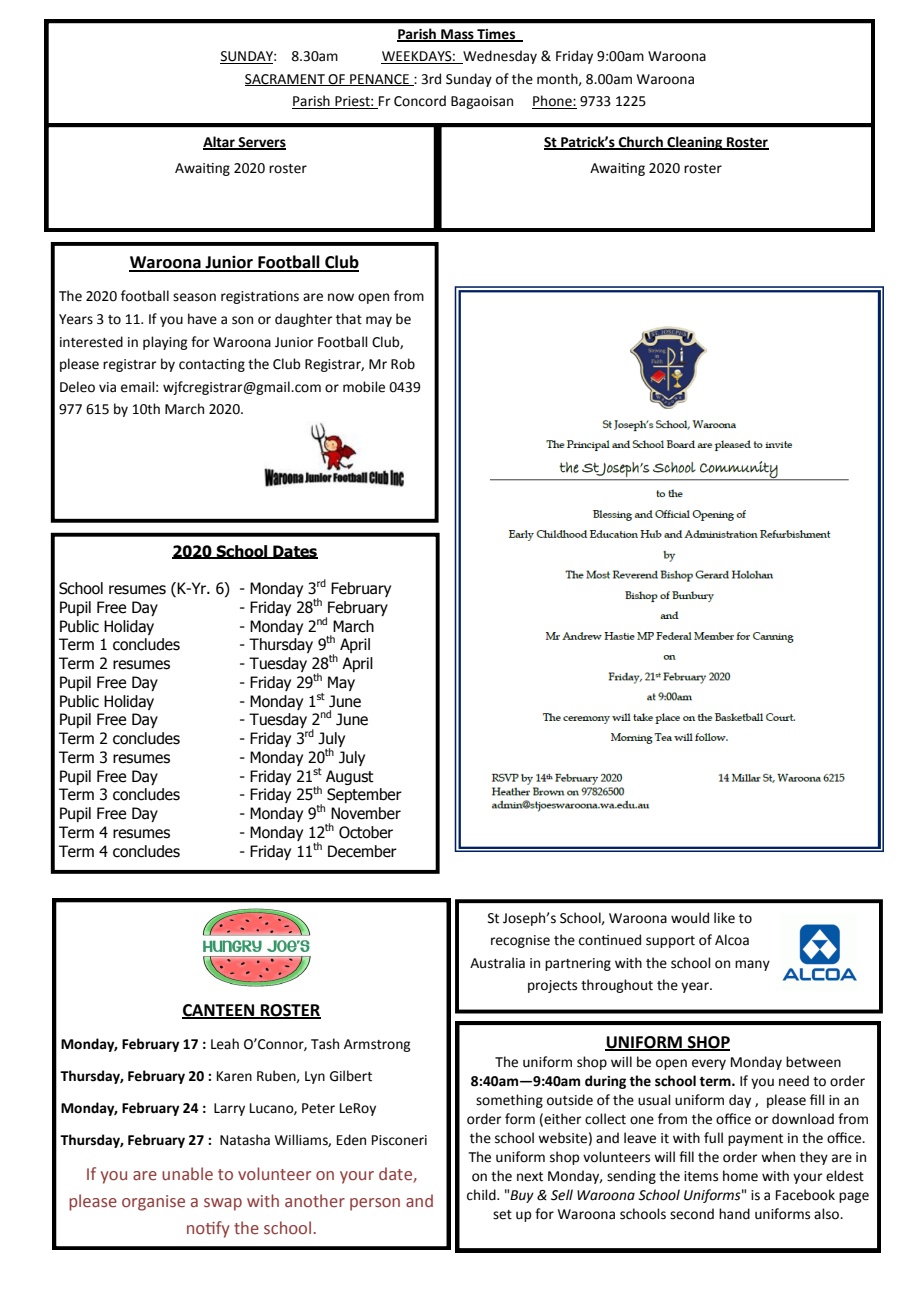 This page has width=924, height=1308. I want to click on Cleaning, so click(695, 143).
